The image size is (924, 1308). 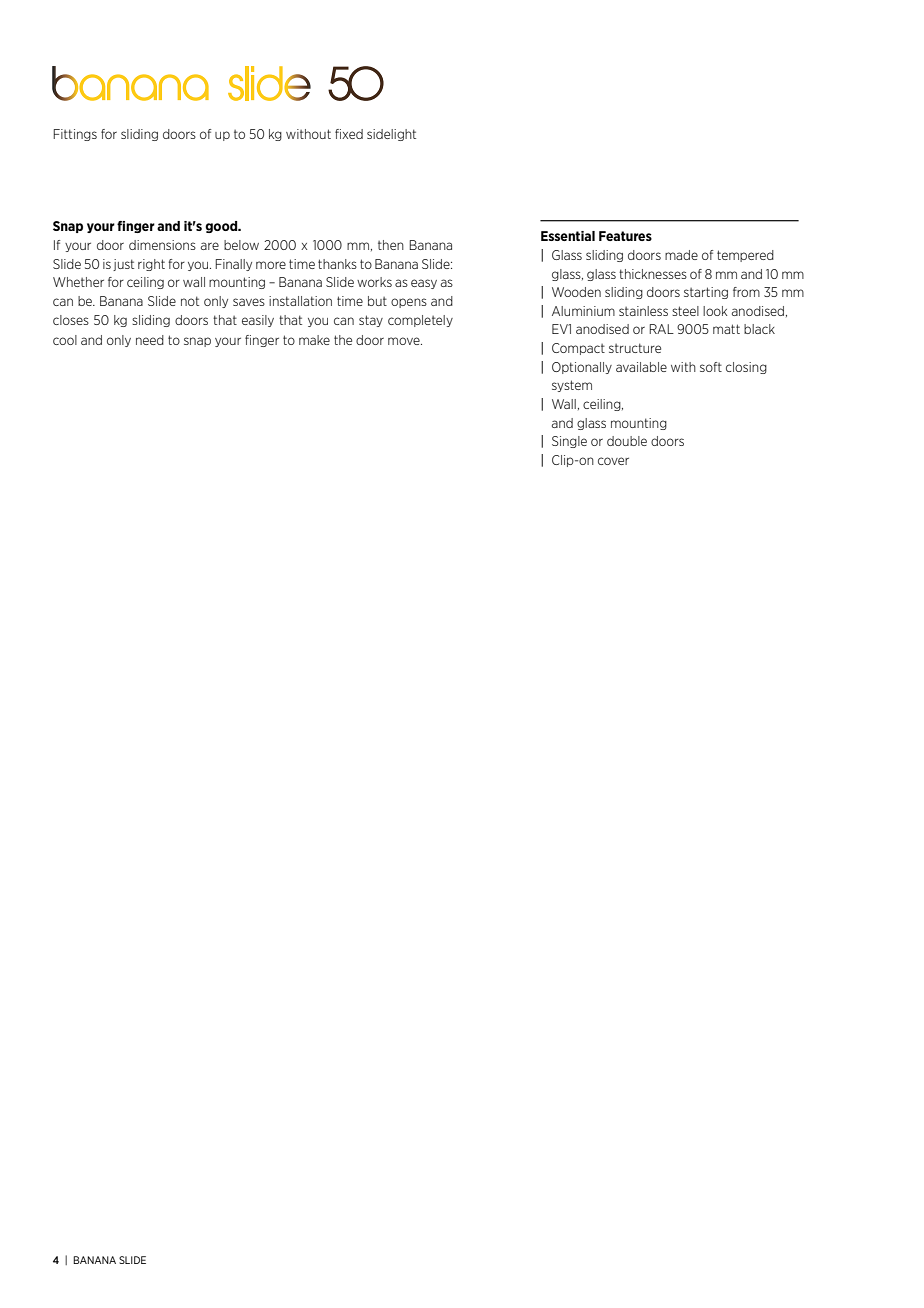 I want to click on Single, so click(x=569, y=442).
